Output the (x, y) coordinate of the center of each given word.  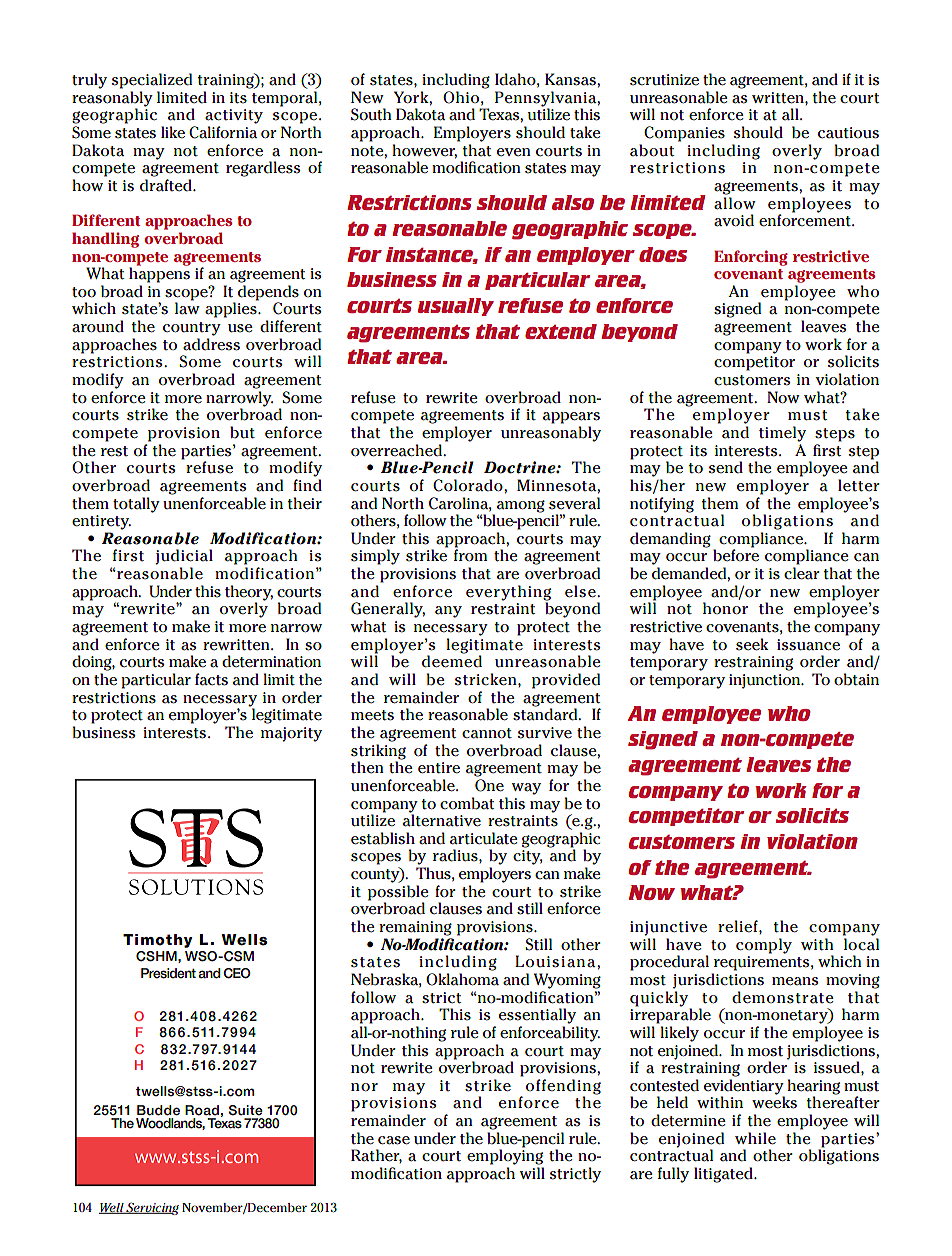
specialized (151, 81)
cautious (848, 133)
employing (505, 1157)
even (514, 152)
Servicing (152, 1208)
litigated (724, 1175)
